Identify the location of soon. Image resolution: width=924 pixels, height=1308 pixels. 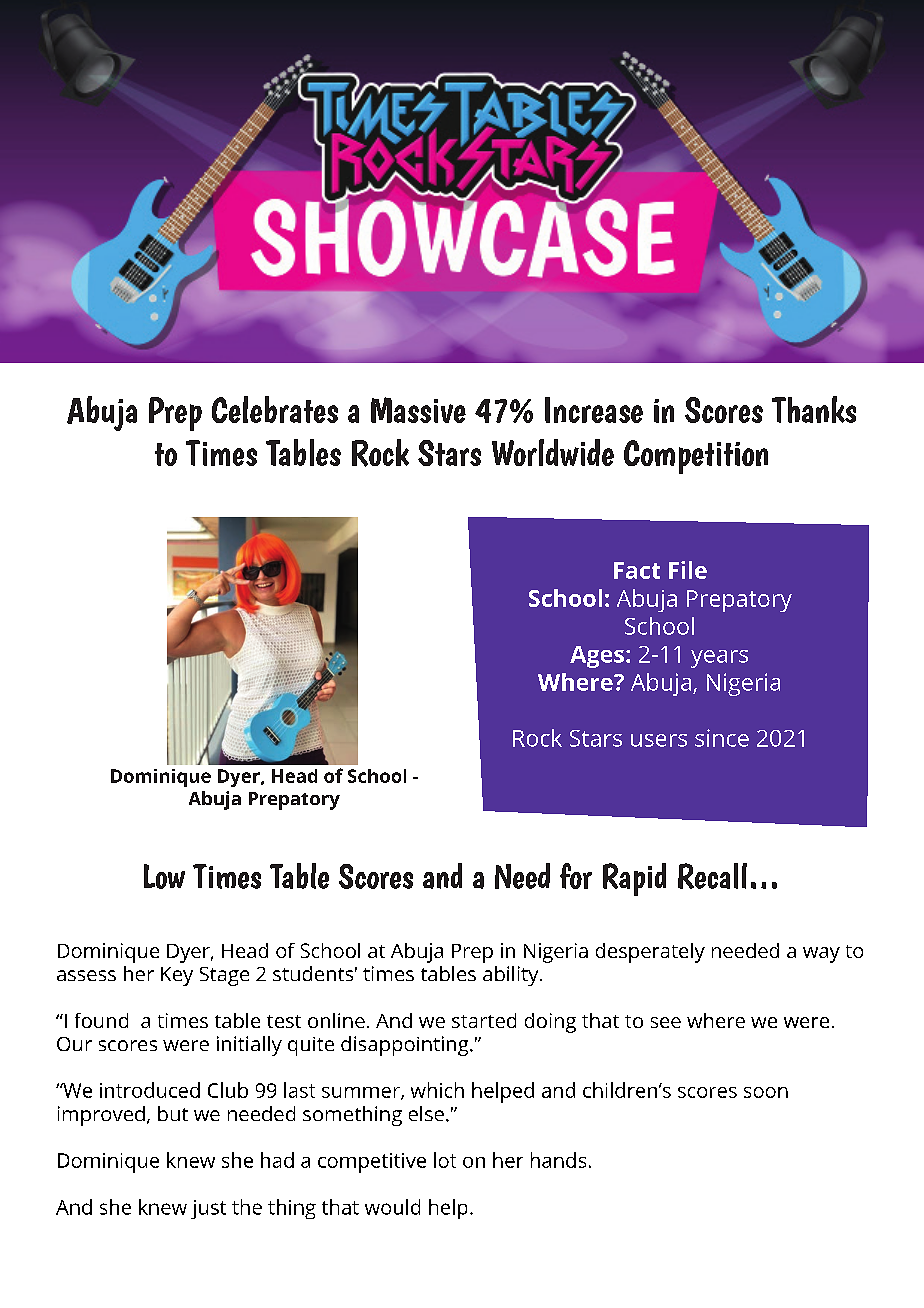
(766, 1092).
